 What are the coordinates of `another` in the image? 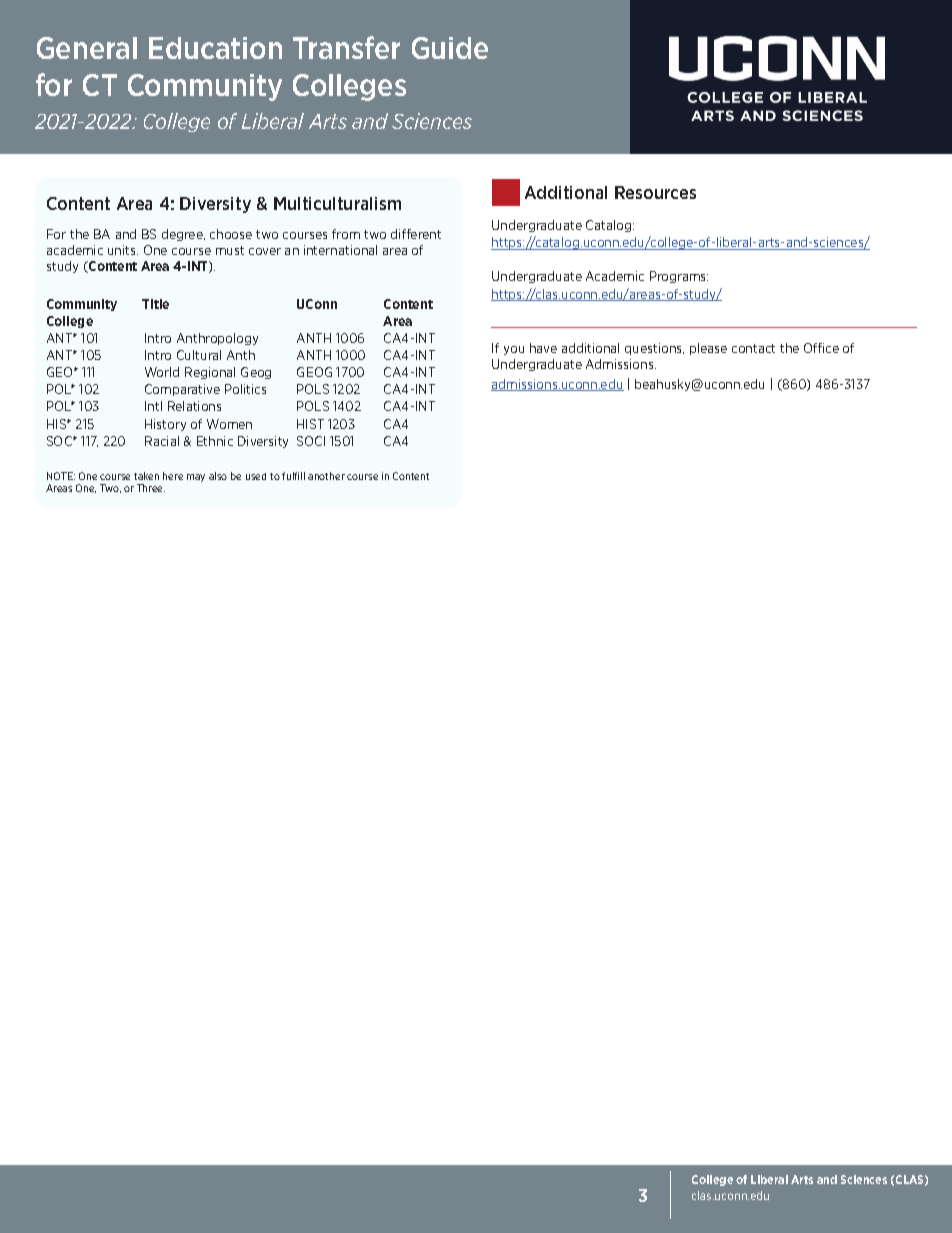 It's located at (326, 476).
